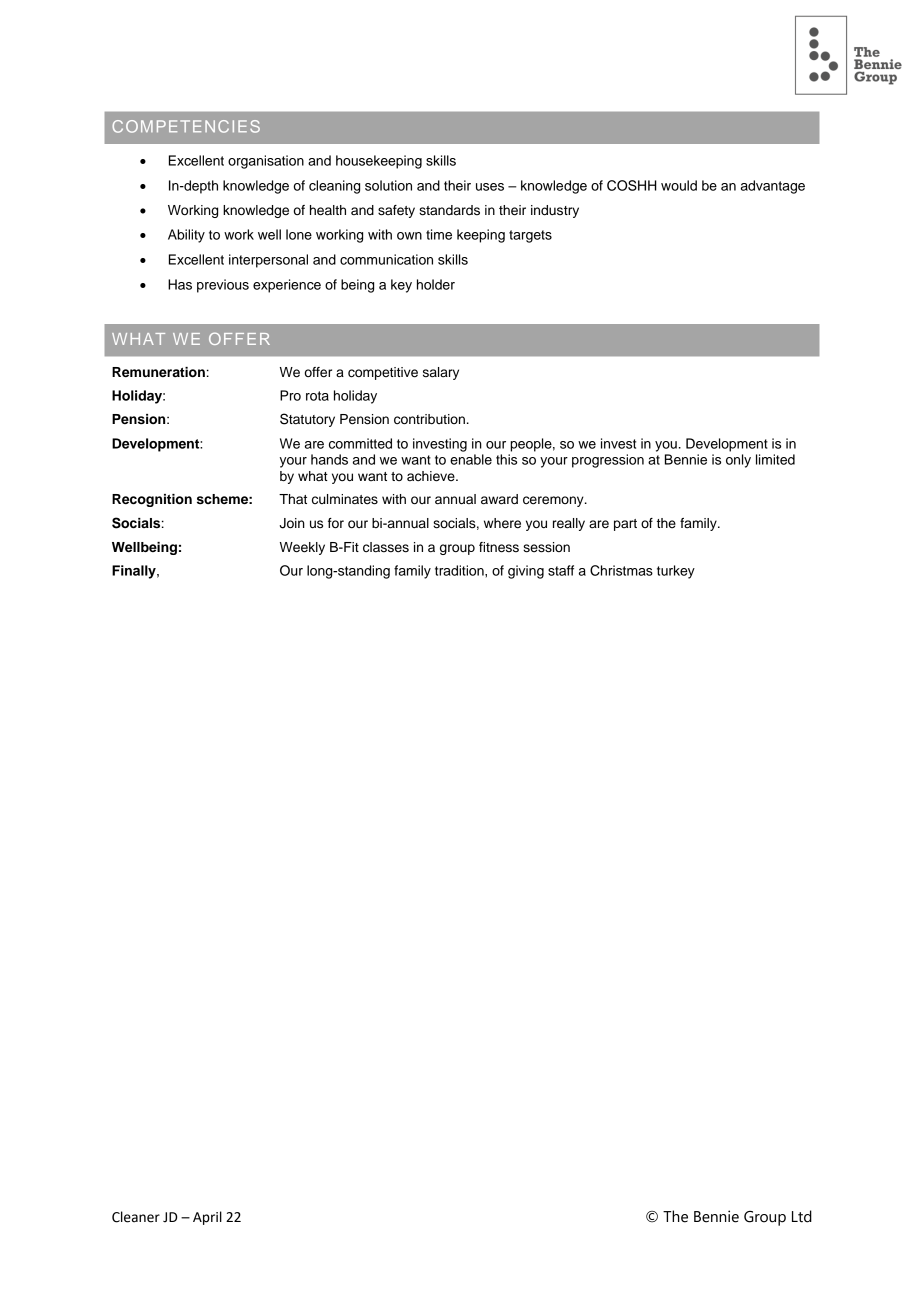  Describe the element at coordinates (561, 570) in the screenshot. I see `staff` at that location.
